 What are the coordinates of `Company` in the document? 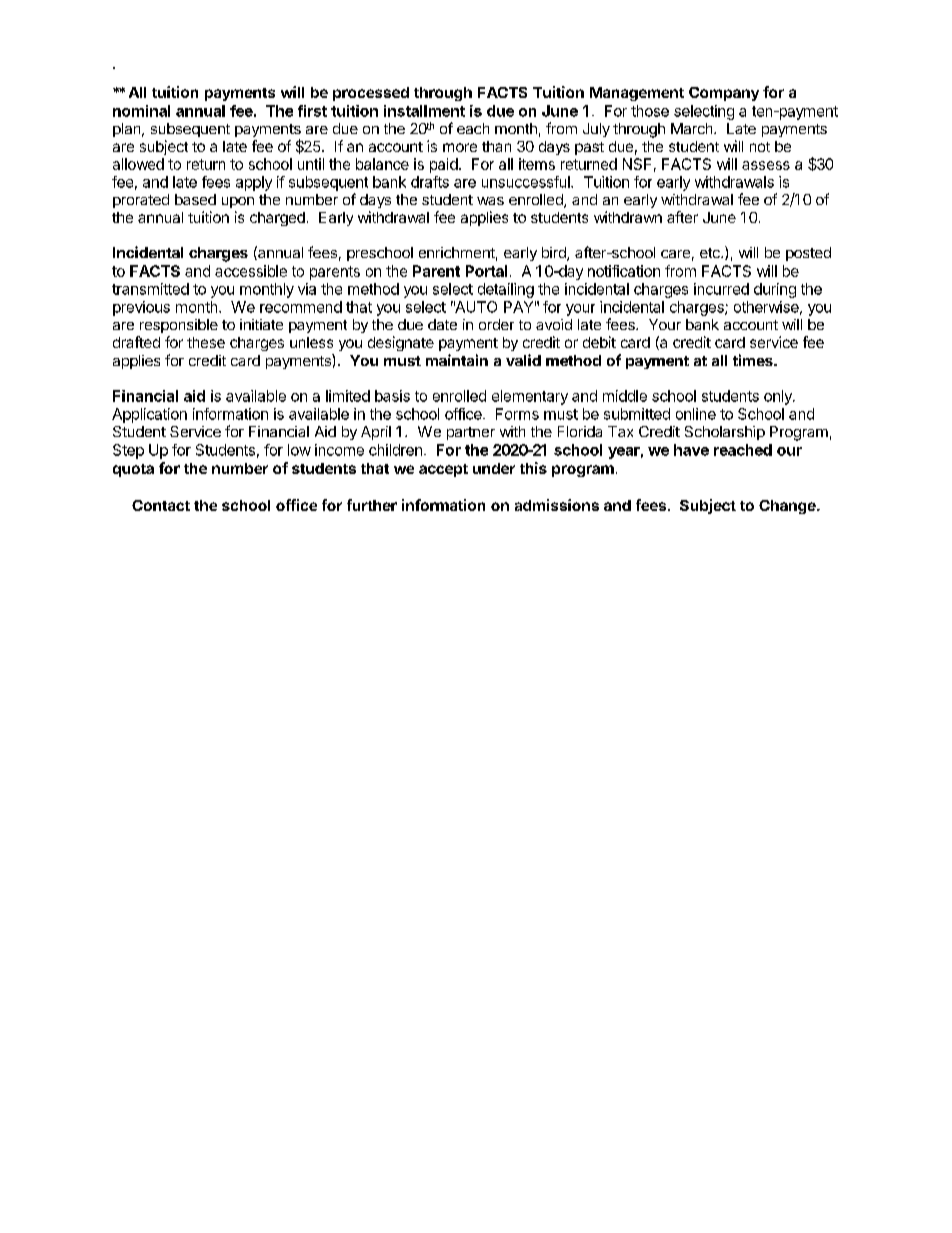 It's located at (724, 94).
